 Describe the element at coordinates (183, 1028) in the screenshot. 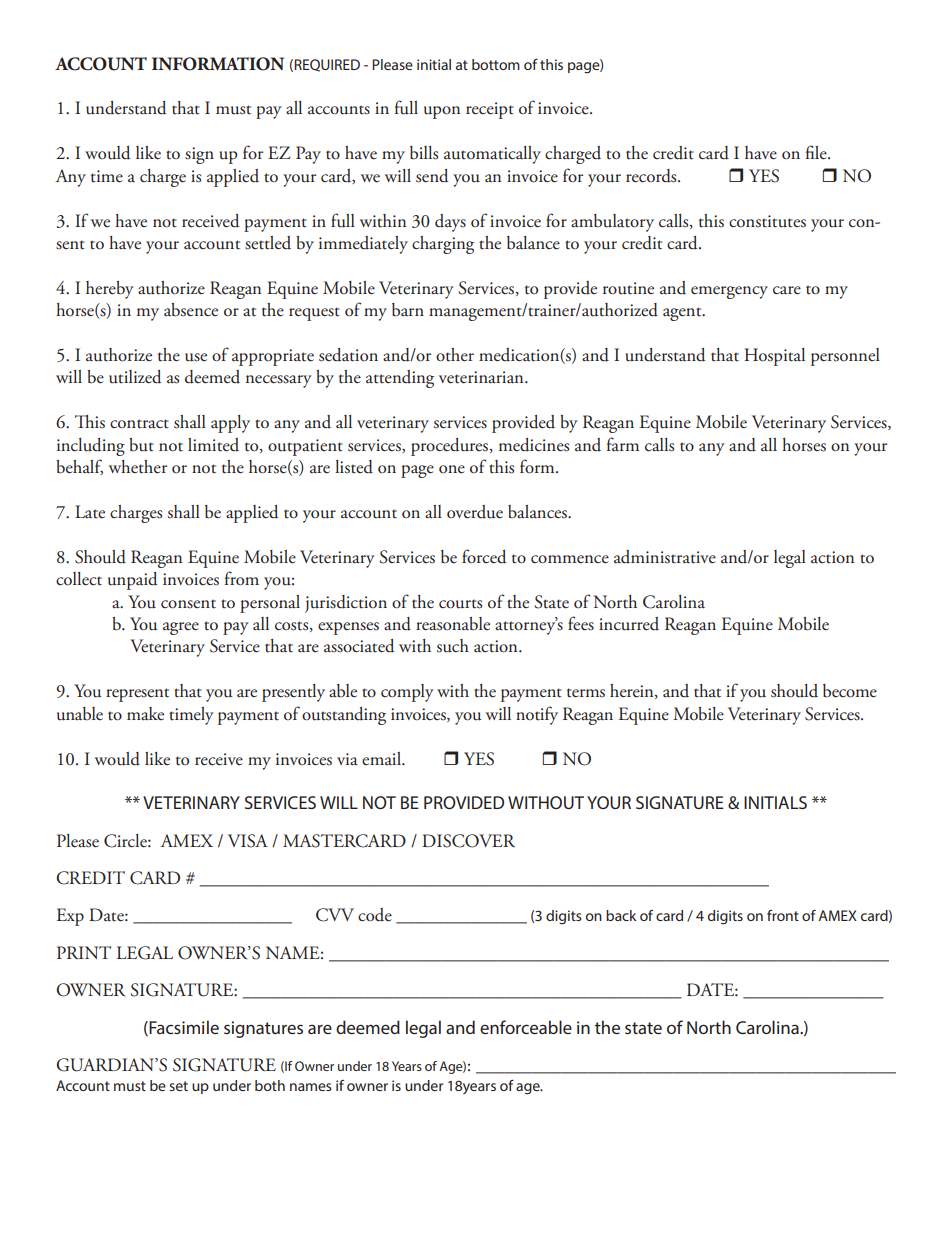

I see `Facsimile` at that location.
